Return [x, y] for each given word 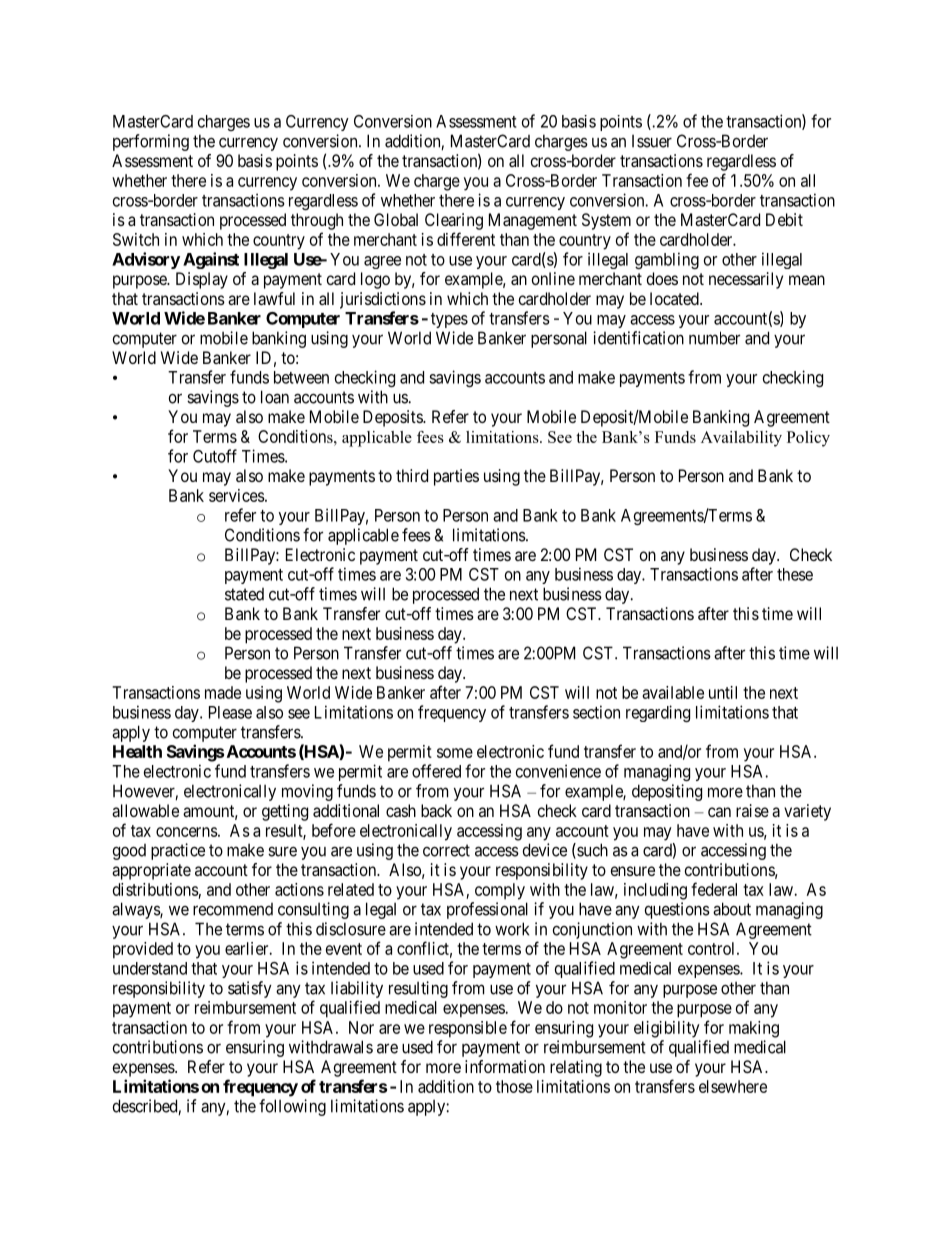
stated [244, 594]
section [596, 712]
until [723, 692]
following [292, 1107]
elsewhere [733, 1086]
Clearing [454, 221]
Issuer [652, 141]
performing [151, 142]
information [505, 1066]
